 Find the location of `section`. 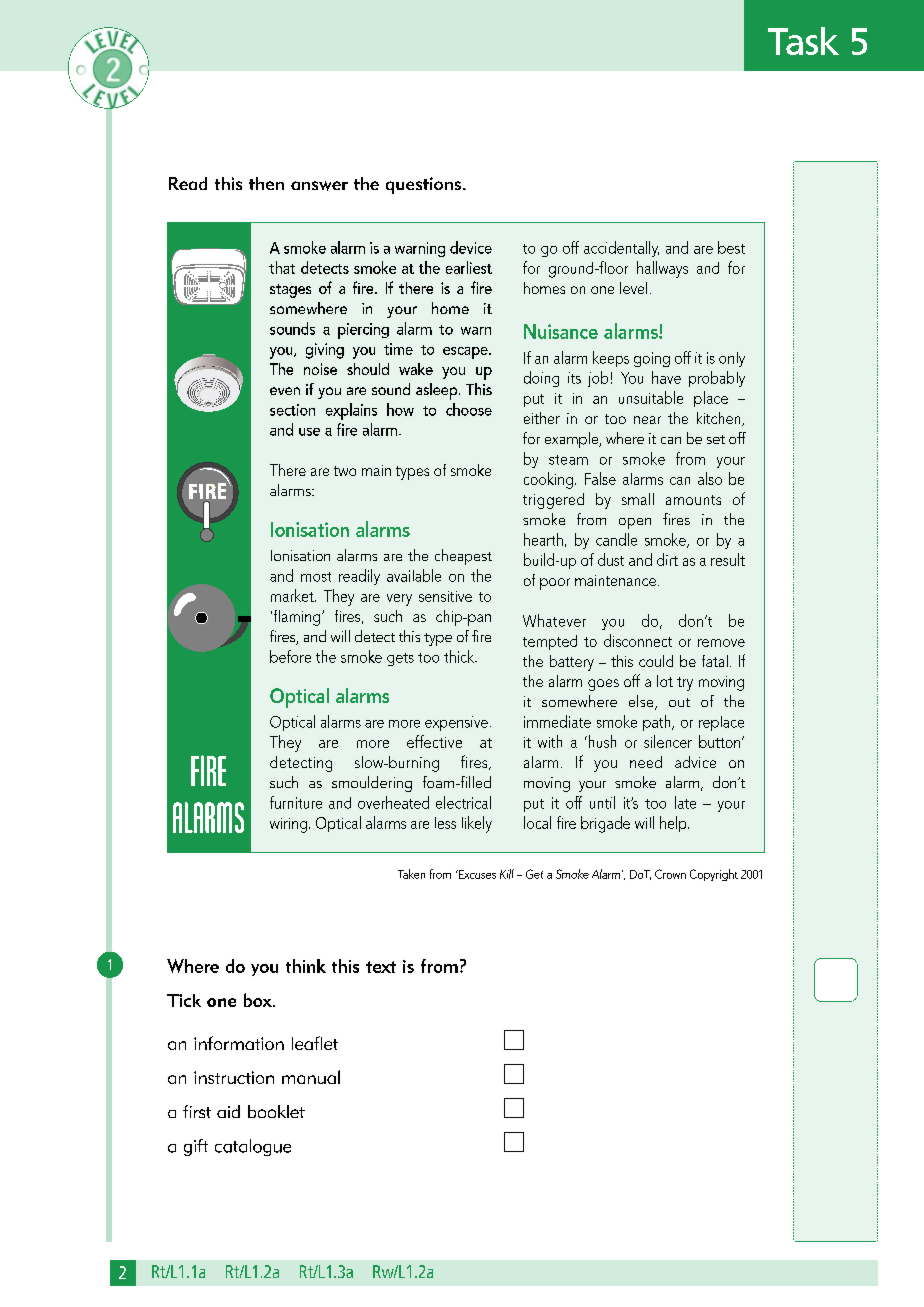

section is located at coordinates (292, 410).
